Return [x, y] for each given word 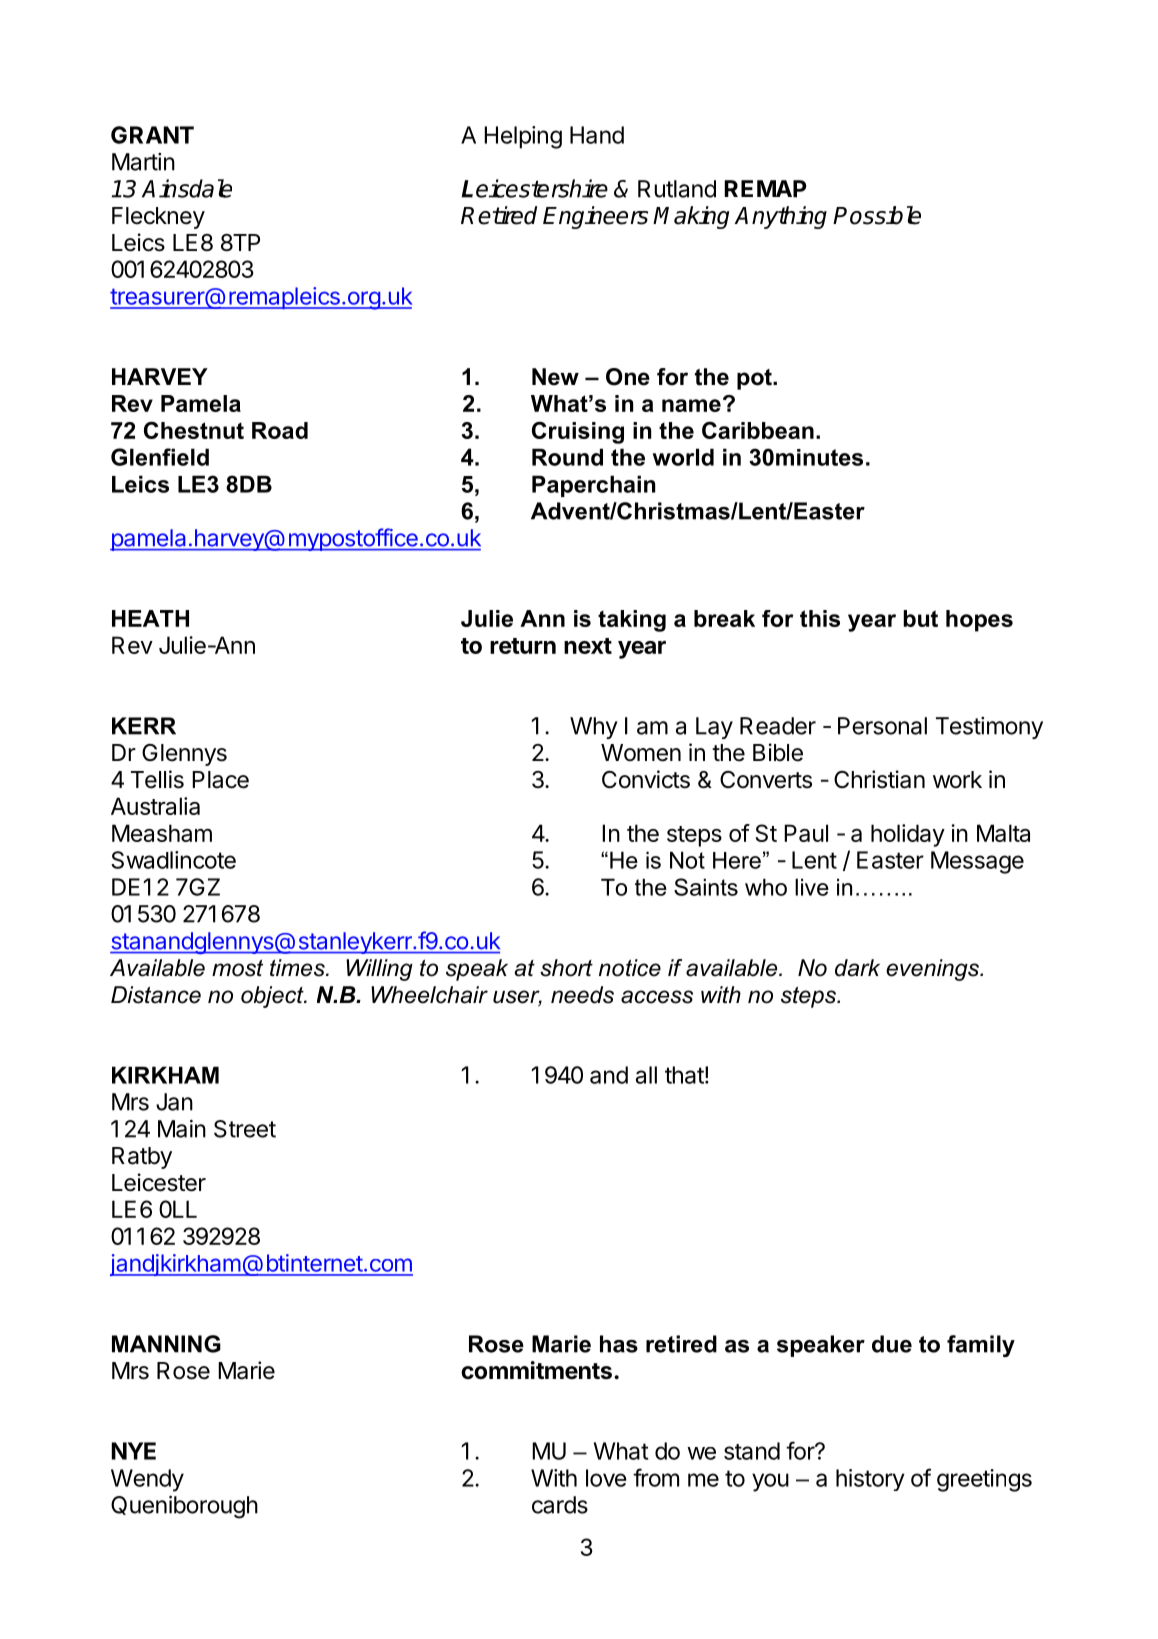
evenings [934, 970]
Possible [877, 215]
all [646, 1075]
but [920, 618]
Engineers [595, 217]
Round [567, 457]
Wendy [147, 1480]
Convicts [646, 779]
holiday [908, 835]
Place [220, 780]
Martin [143, 162]
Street [245, 1129]
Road [280, 430]
